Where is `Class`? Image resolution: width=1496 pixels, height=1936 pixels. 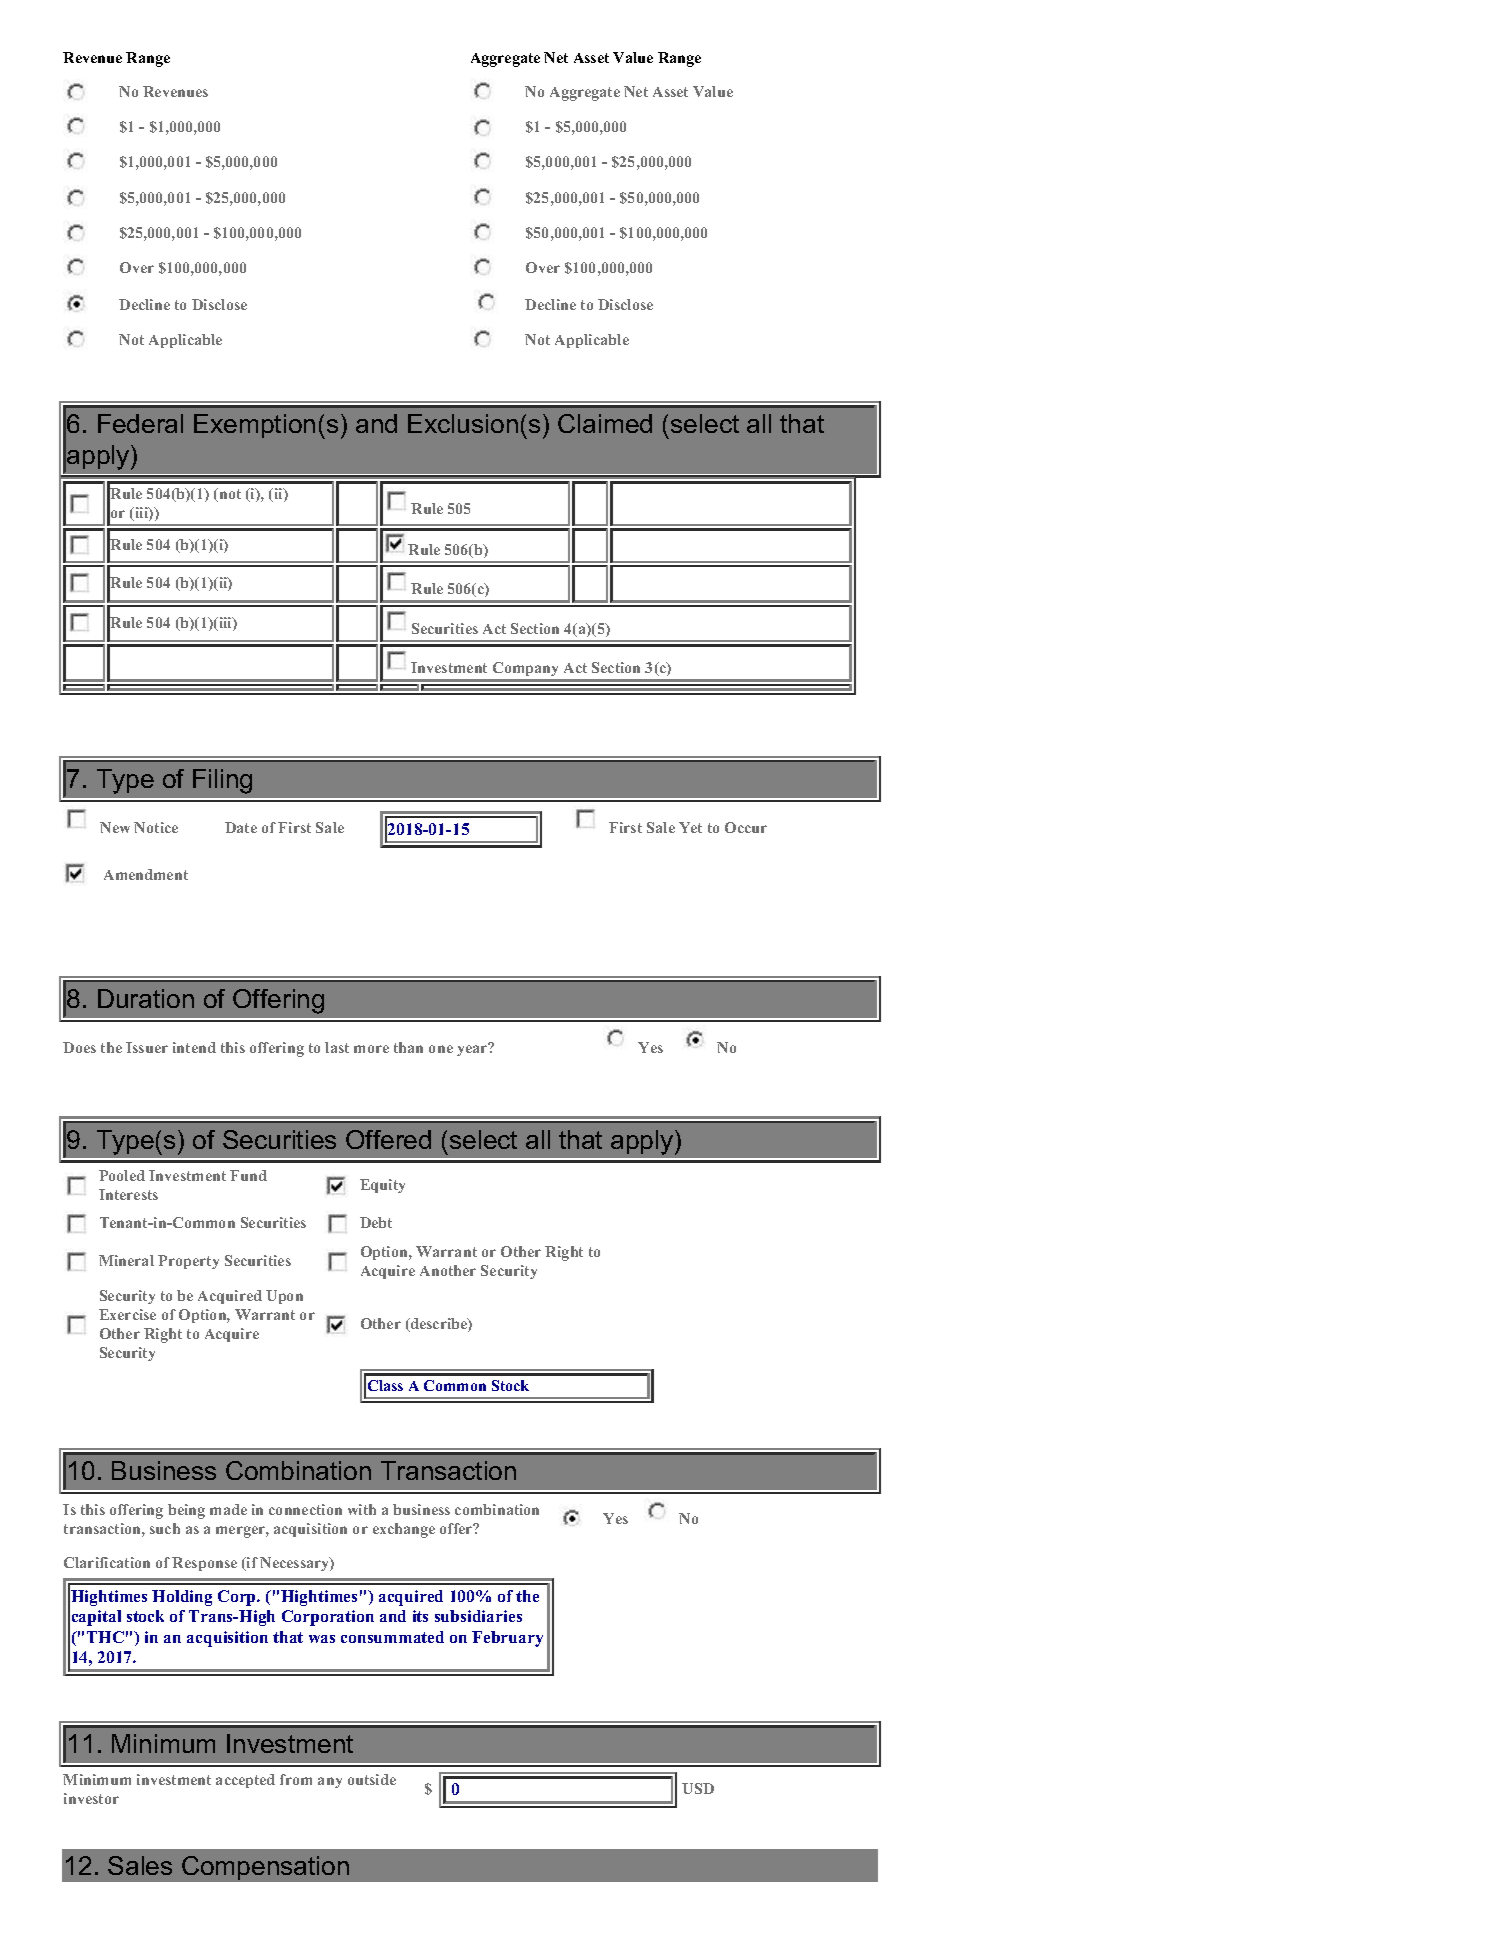 Class is located at coordinates (385, 1385).
